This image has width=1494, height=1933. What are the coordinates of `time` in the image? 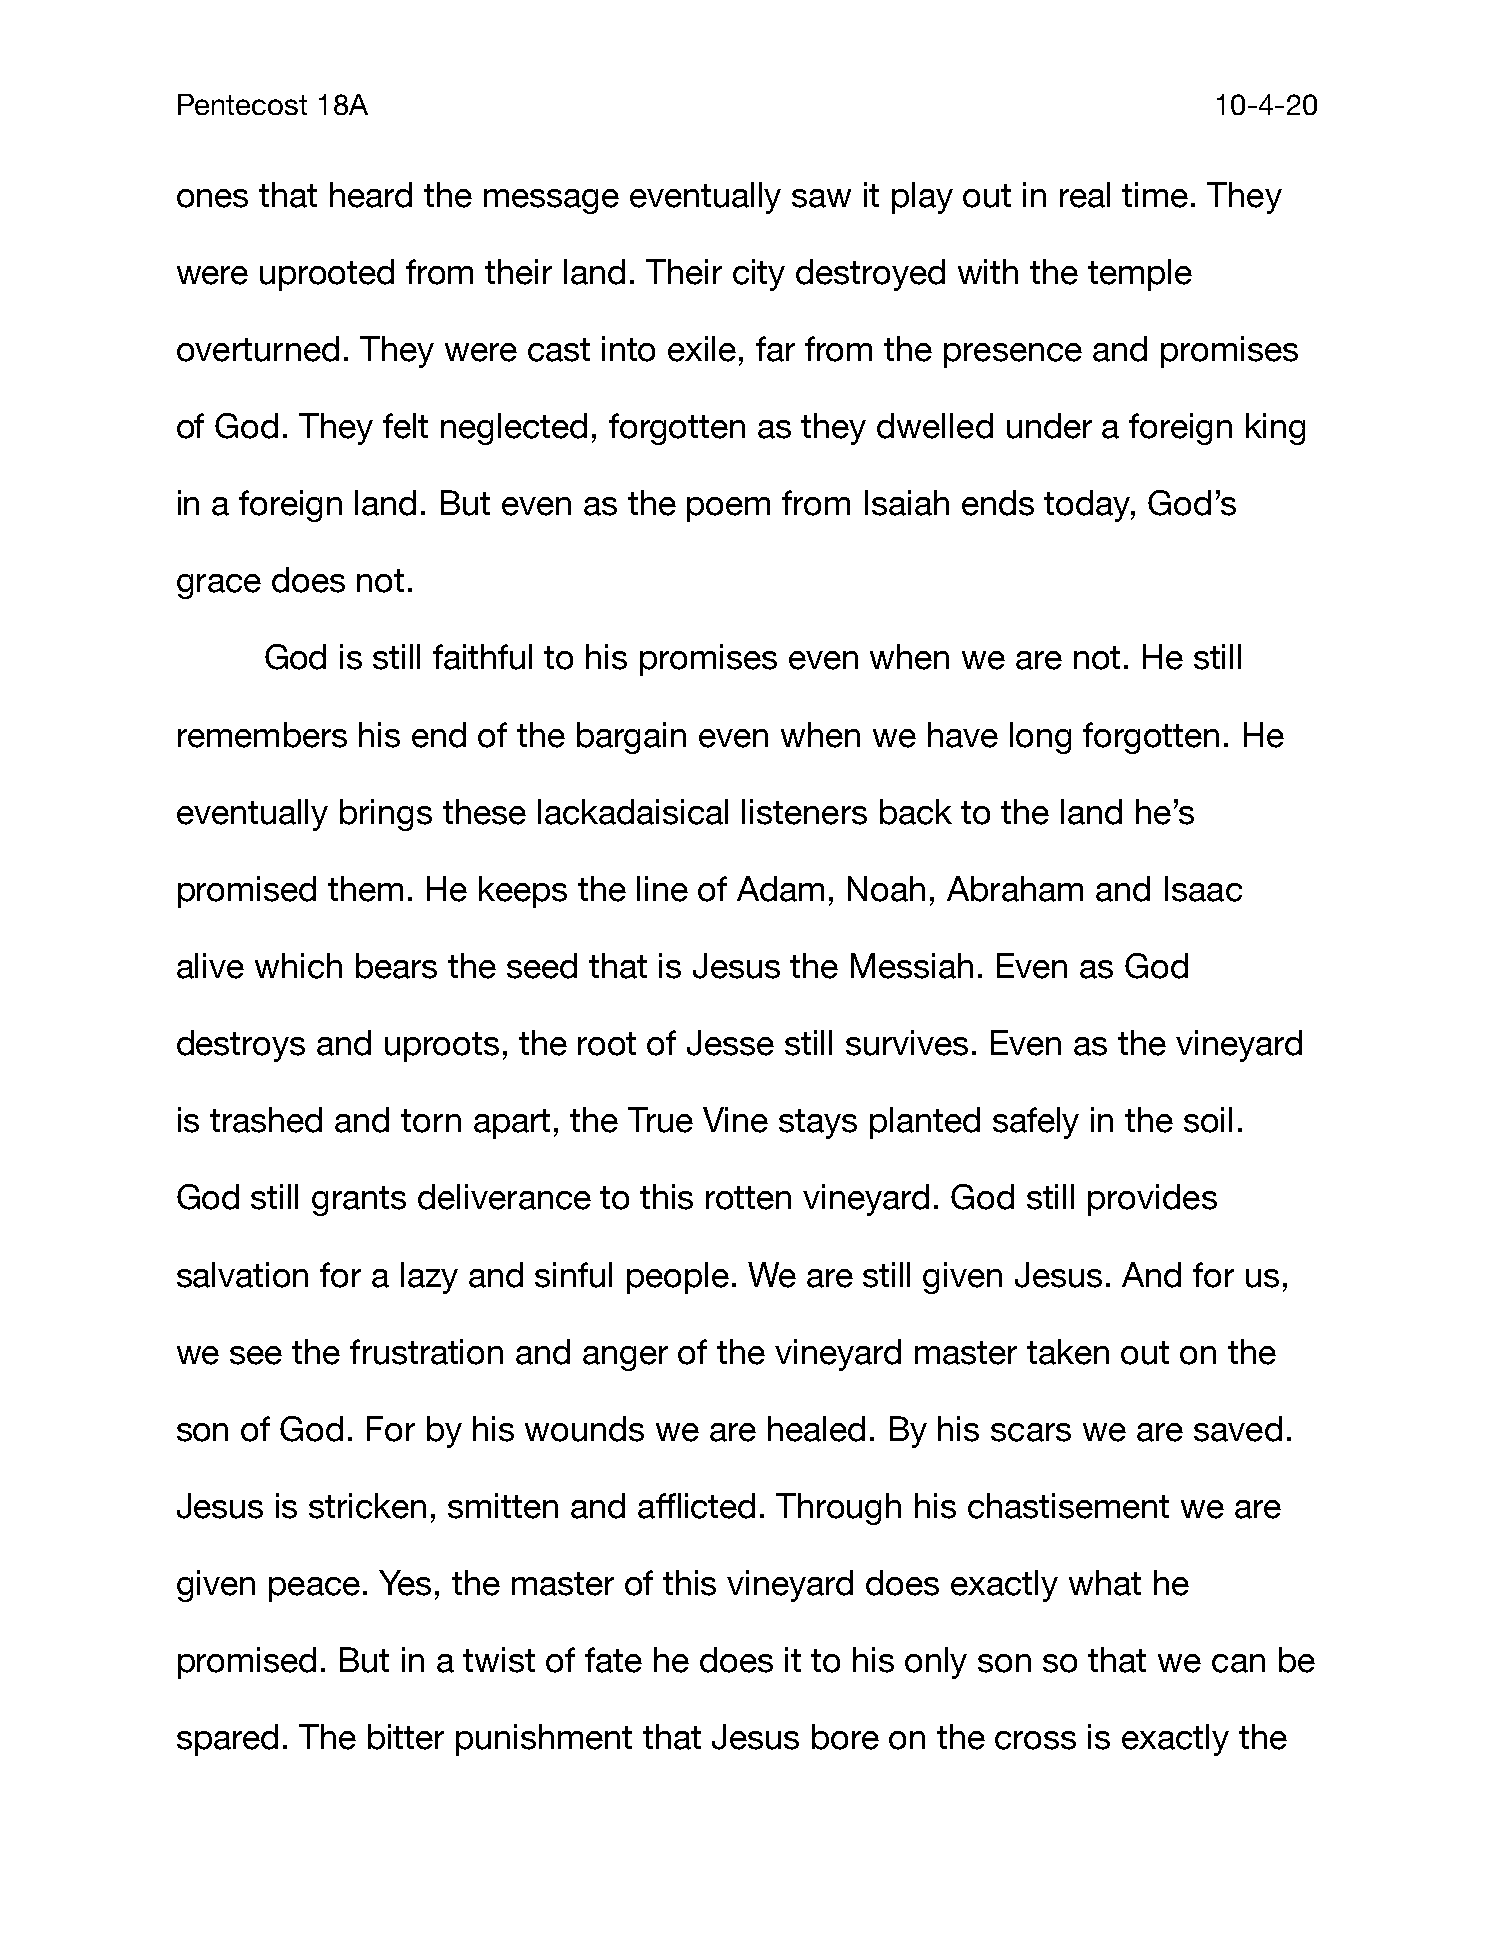 It's located at (1155, 195).
